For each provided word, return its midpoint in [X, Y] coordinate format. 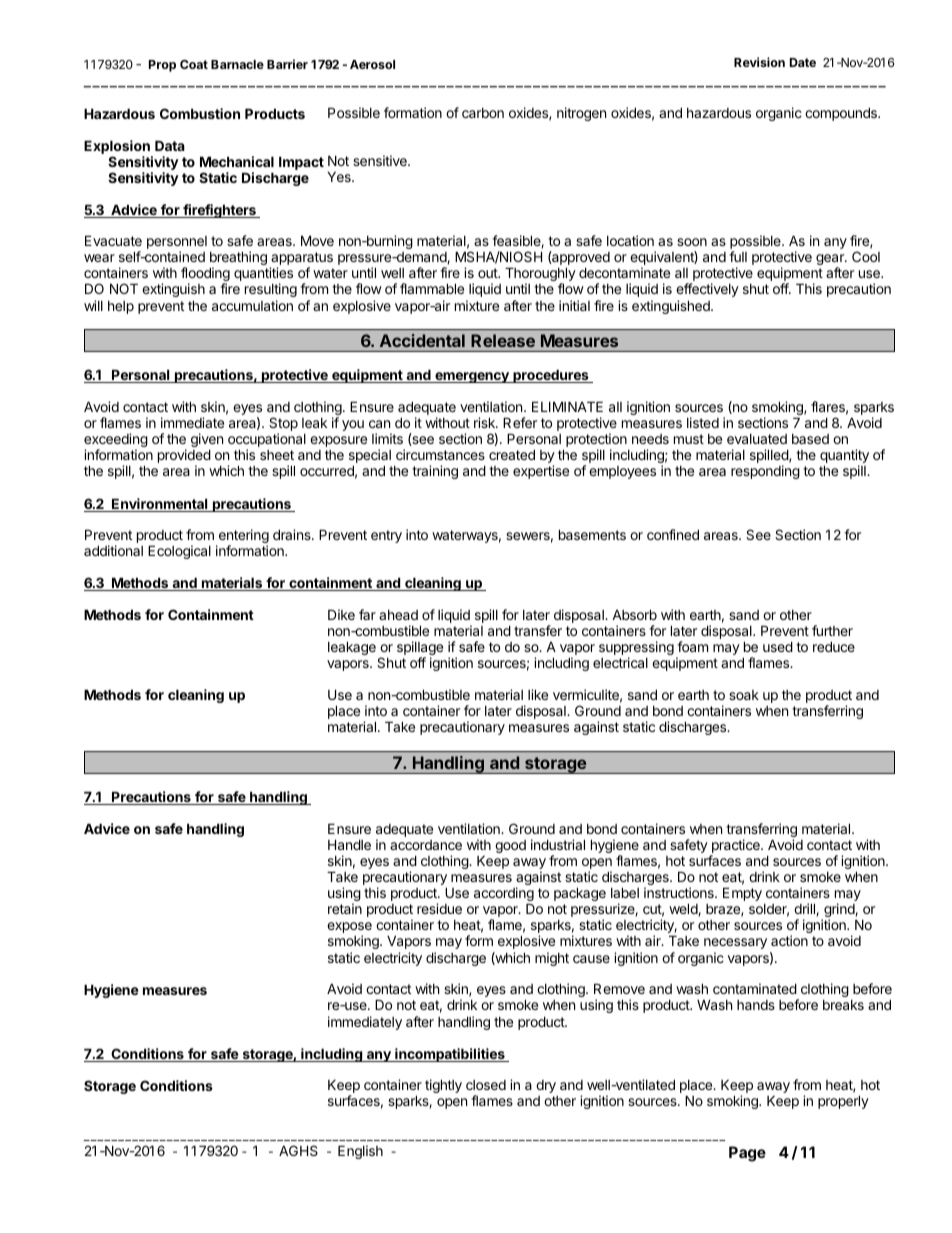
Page [747, 1154]
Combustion [200, 113]
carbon [483, 113]
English [360, 1152]
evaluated [757, 439]
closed [486, 1085]
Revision [759, 62]
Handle [349, 845]
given [207, 440]
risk [485, 422]
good [510, 846]
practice [736, 847]
